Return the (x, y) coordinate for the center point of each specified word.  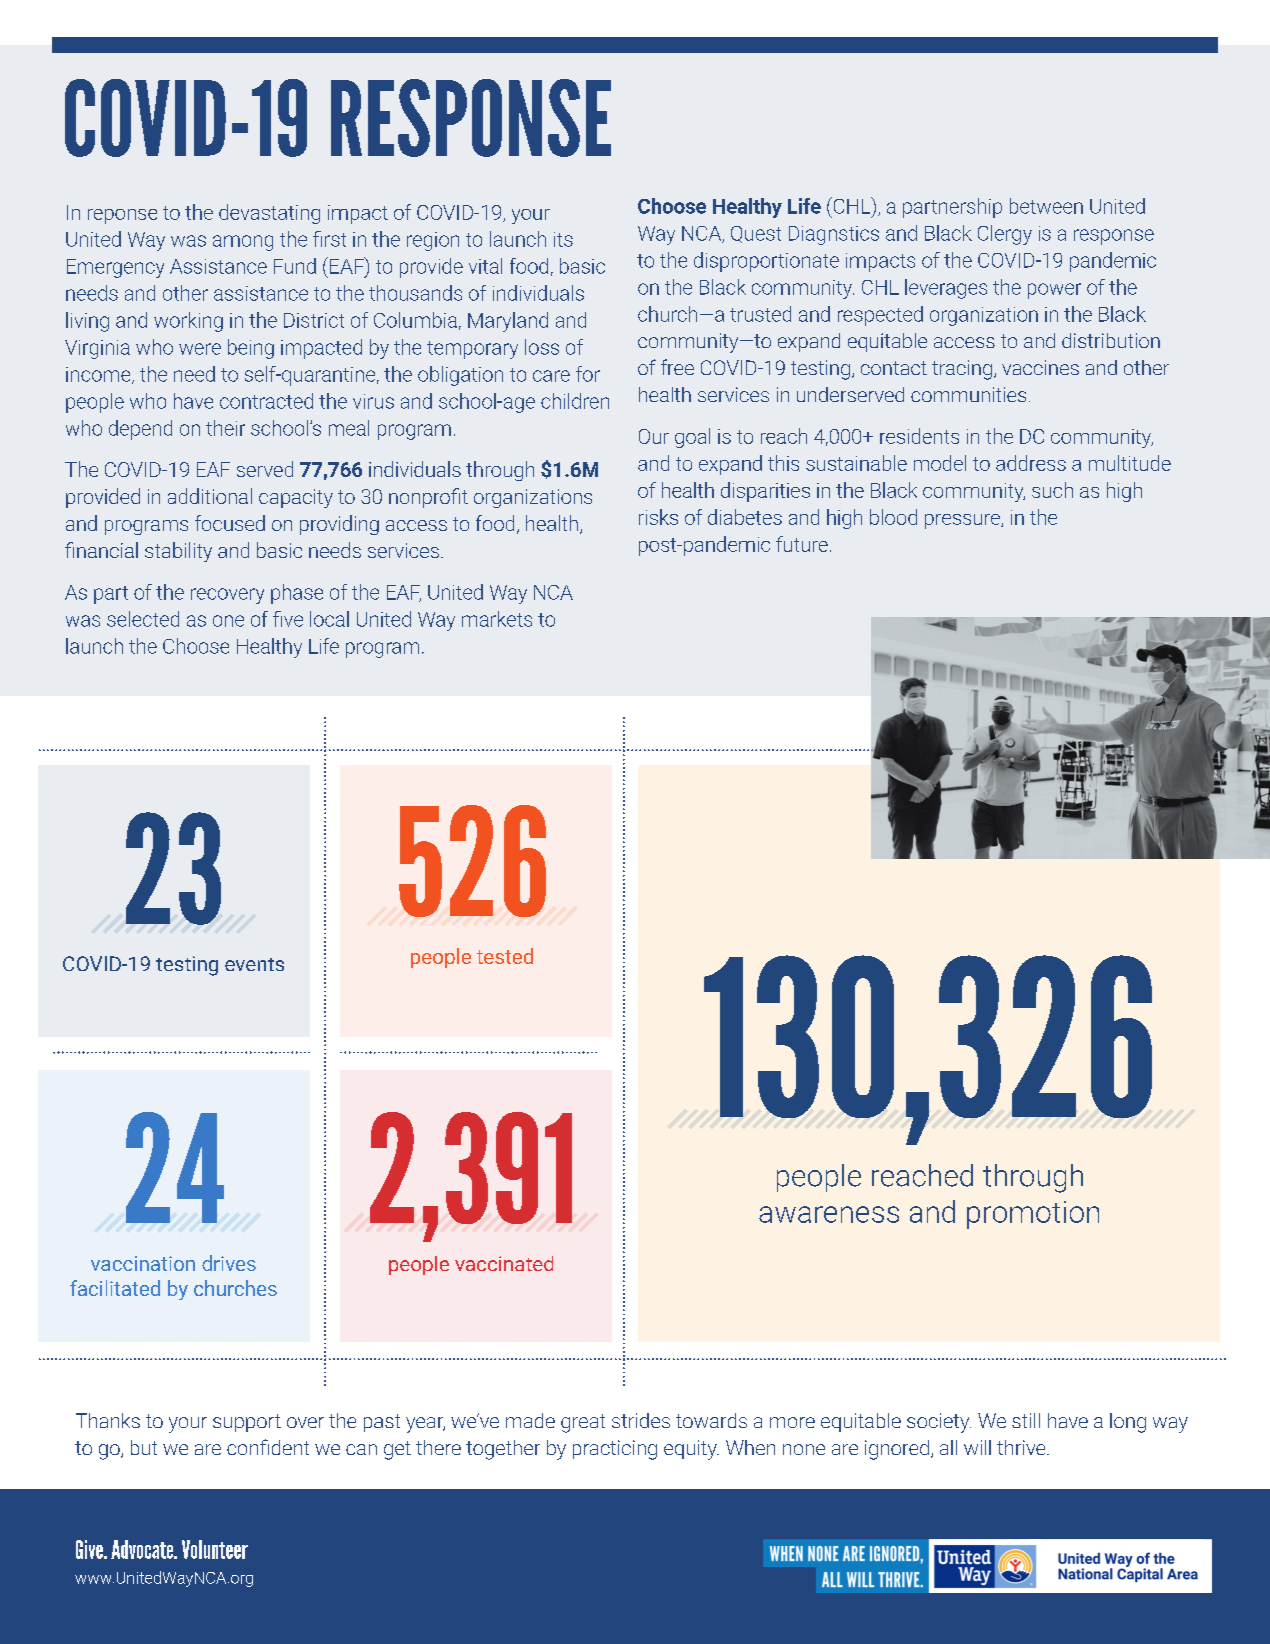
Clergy (1005, 235)
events (254, 964)
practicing (615, 1450)
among (243, 243)
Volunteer (215, 1549)
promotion (1033, 1215)
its (563, 239)
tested (505, 956)
